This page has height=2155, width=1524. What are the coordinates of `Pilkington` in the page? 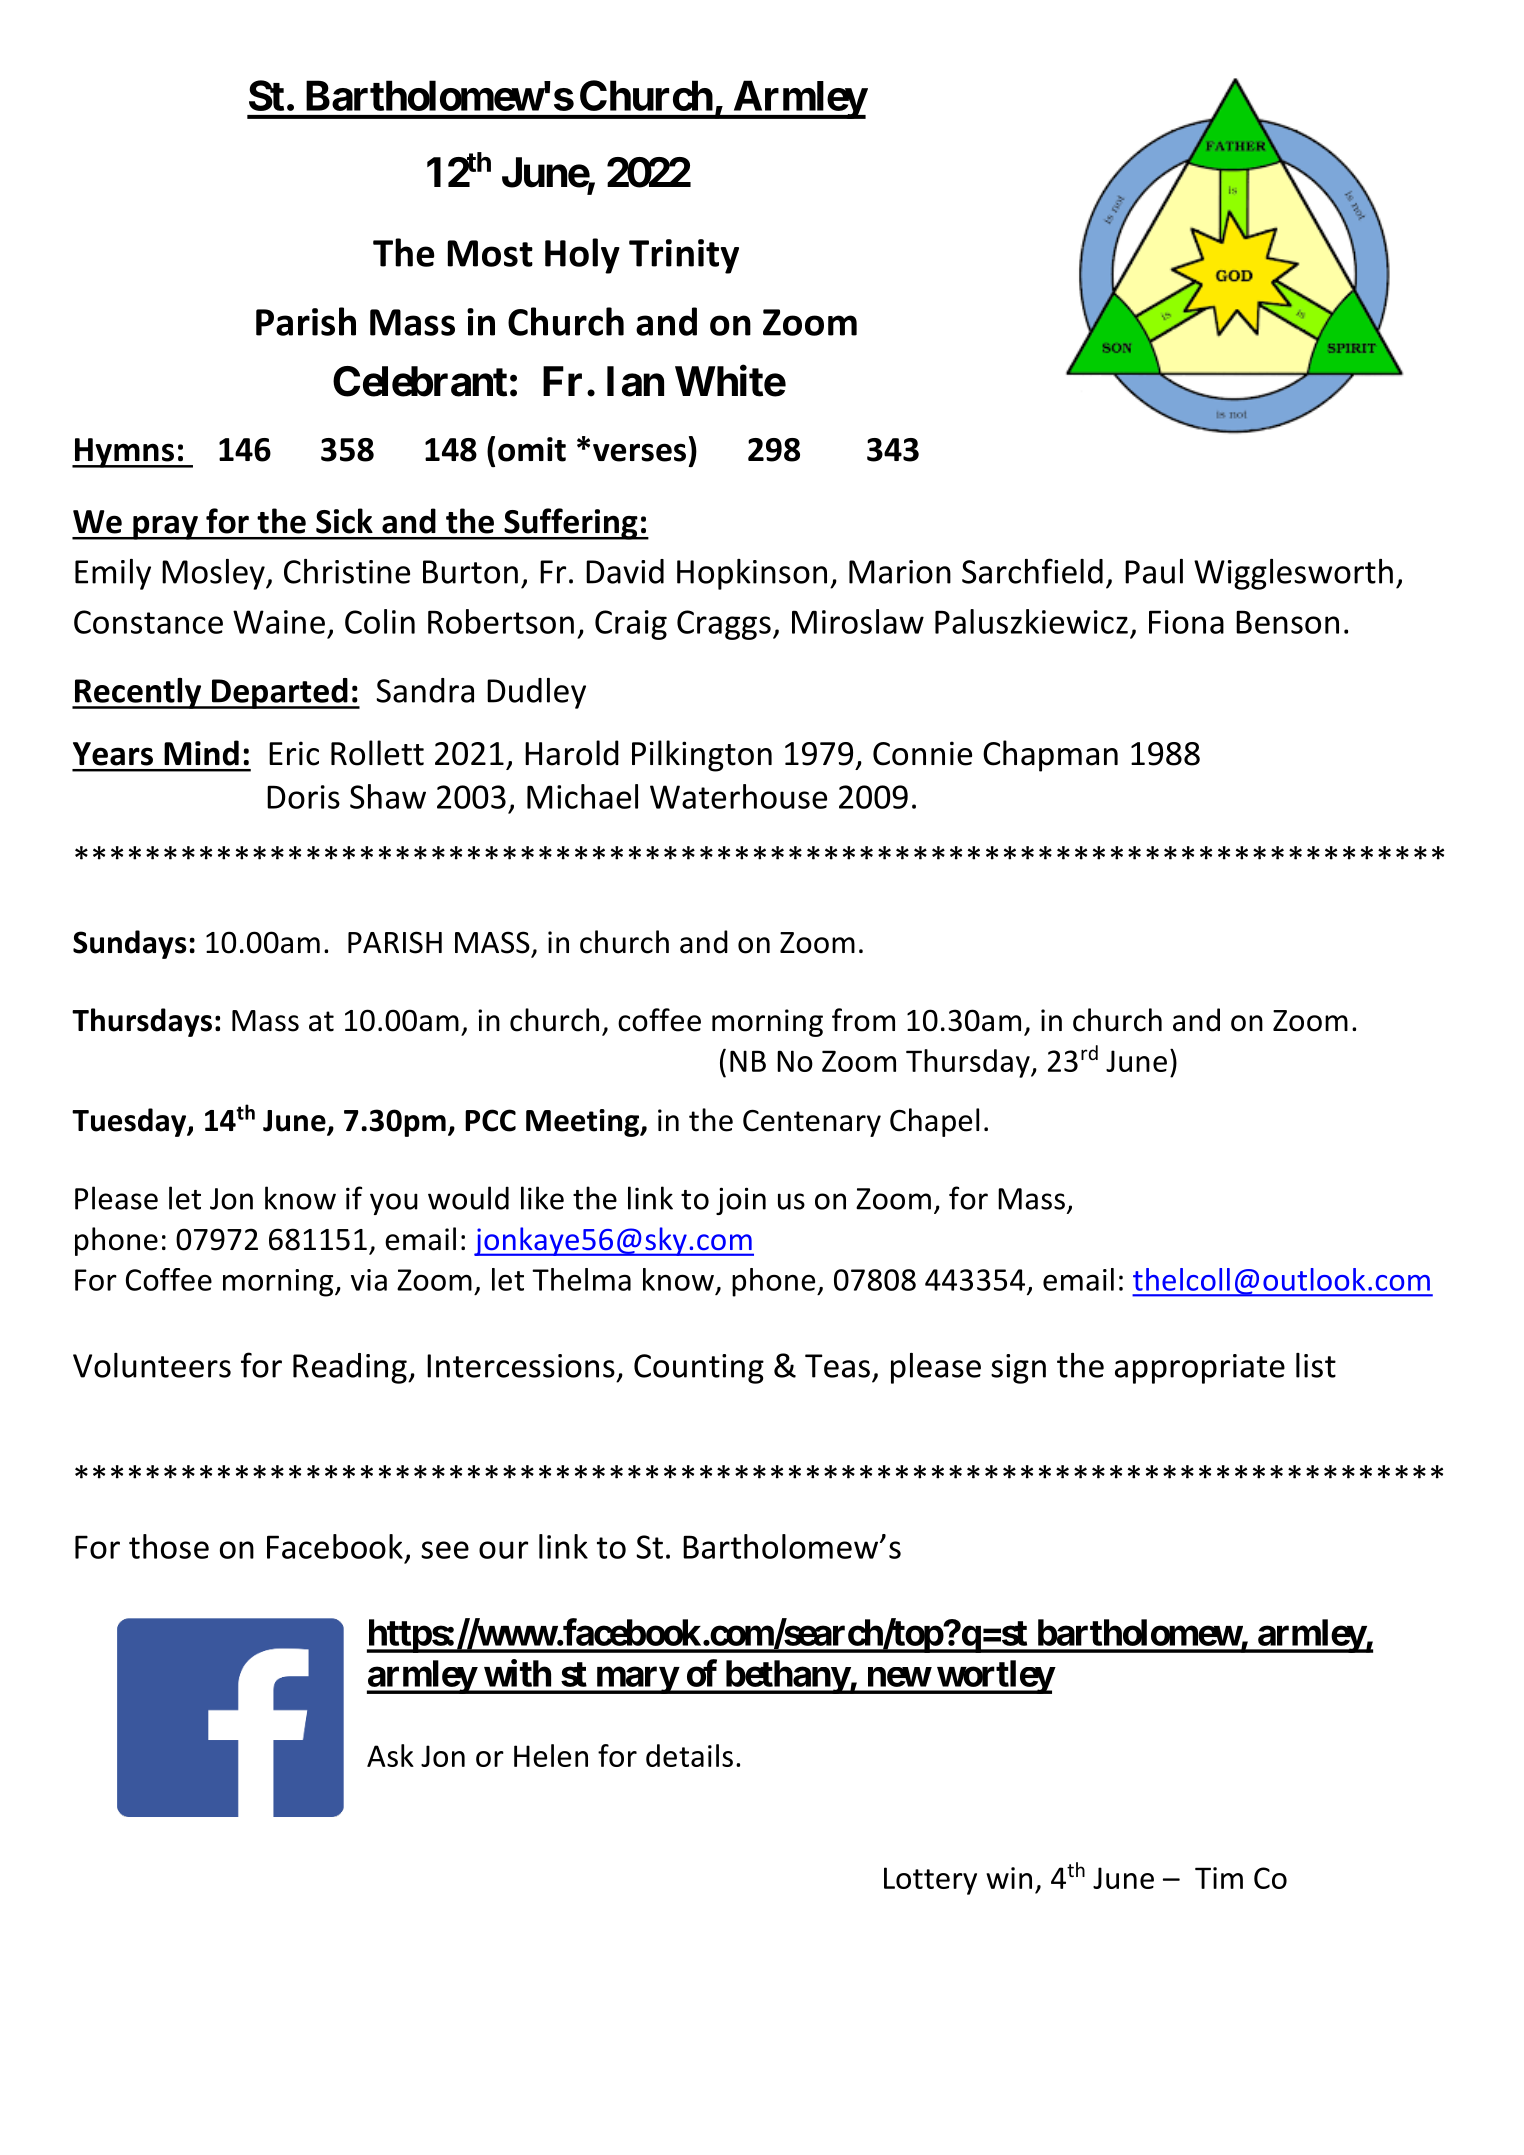 It's located at (702, 756).
